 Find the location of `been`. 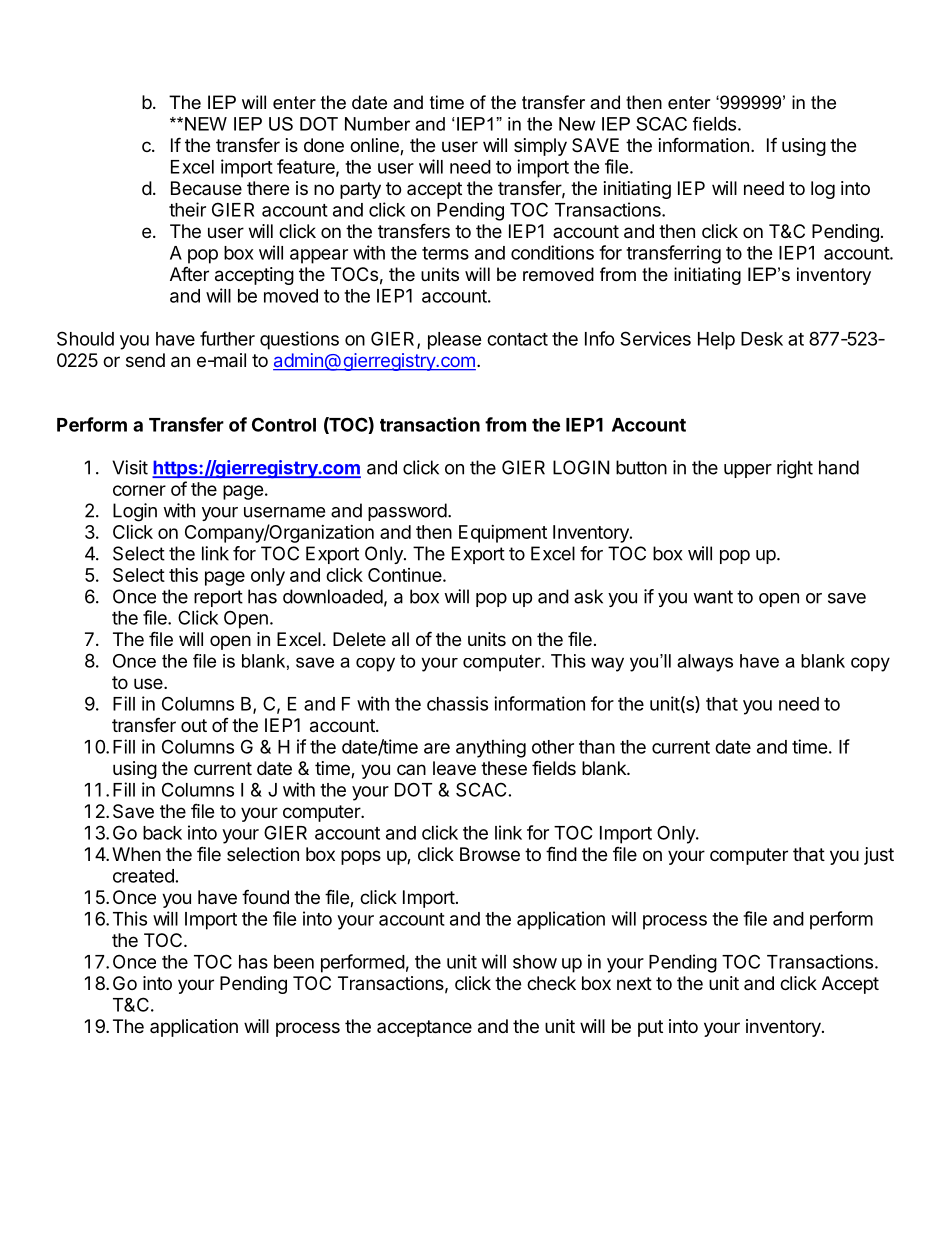

been is located at coordinates (294, 962).
